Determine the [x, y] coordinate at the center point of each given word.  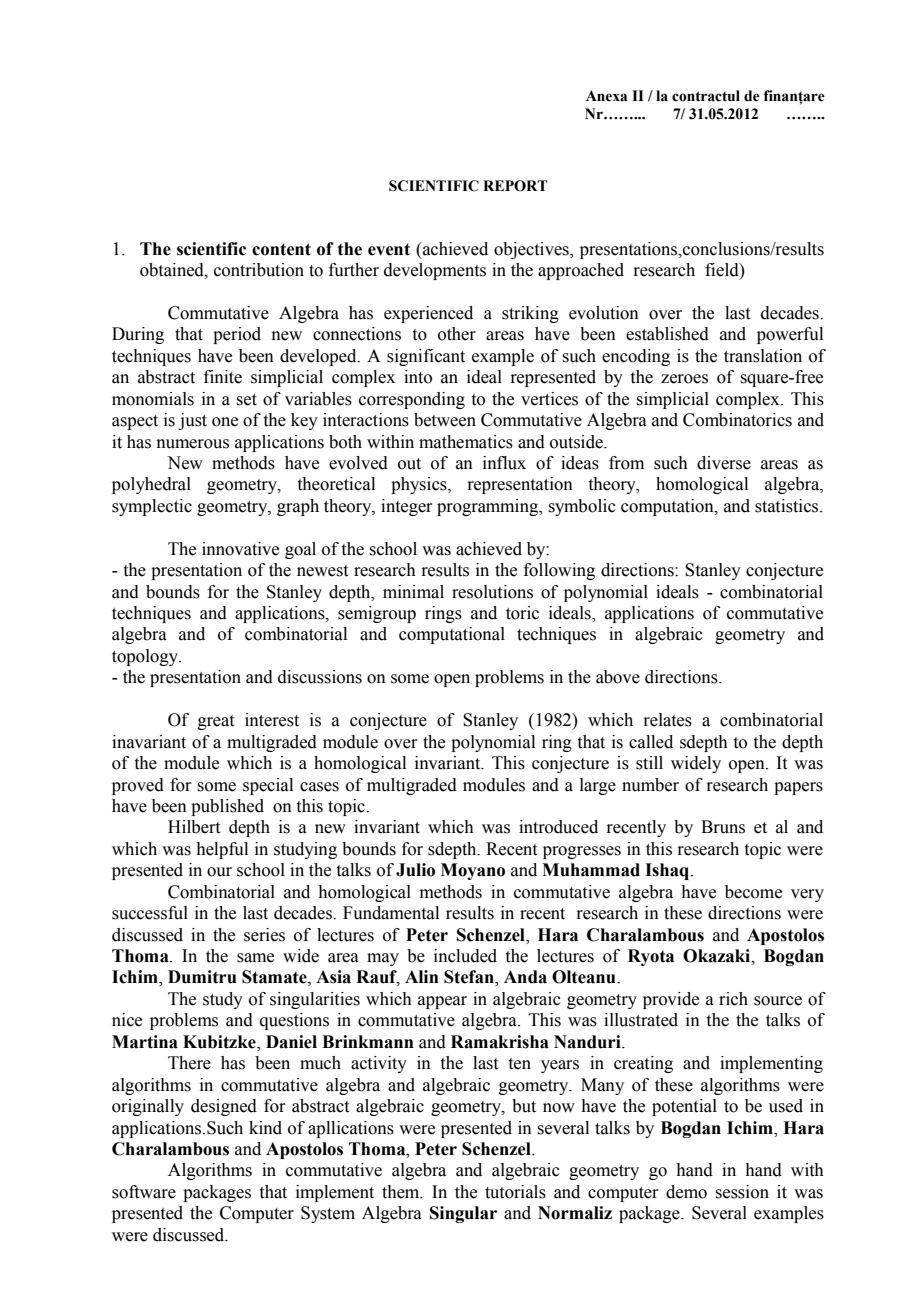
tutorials [515, 1192]
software [144, 1192]
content [281, 249]
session [742, 1192]
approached [581, 271]
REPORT [515, 186]
